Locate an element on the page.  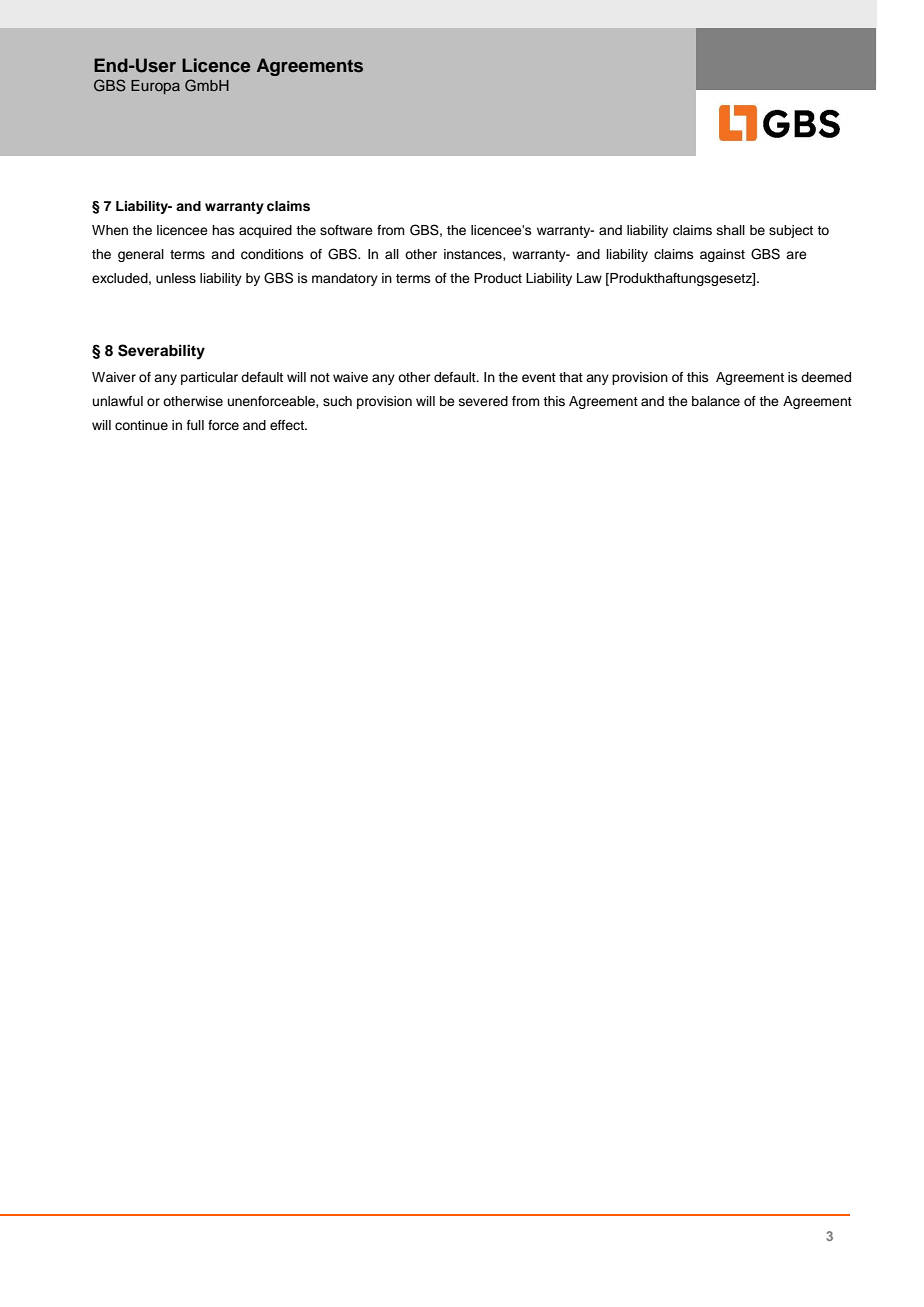
deemed is located at coordinates (826, 377).
